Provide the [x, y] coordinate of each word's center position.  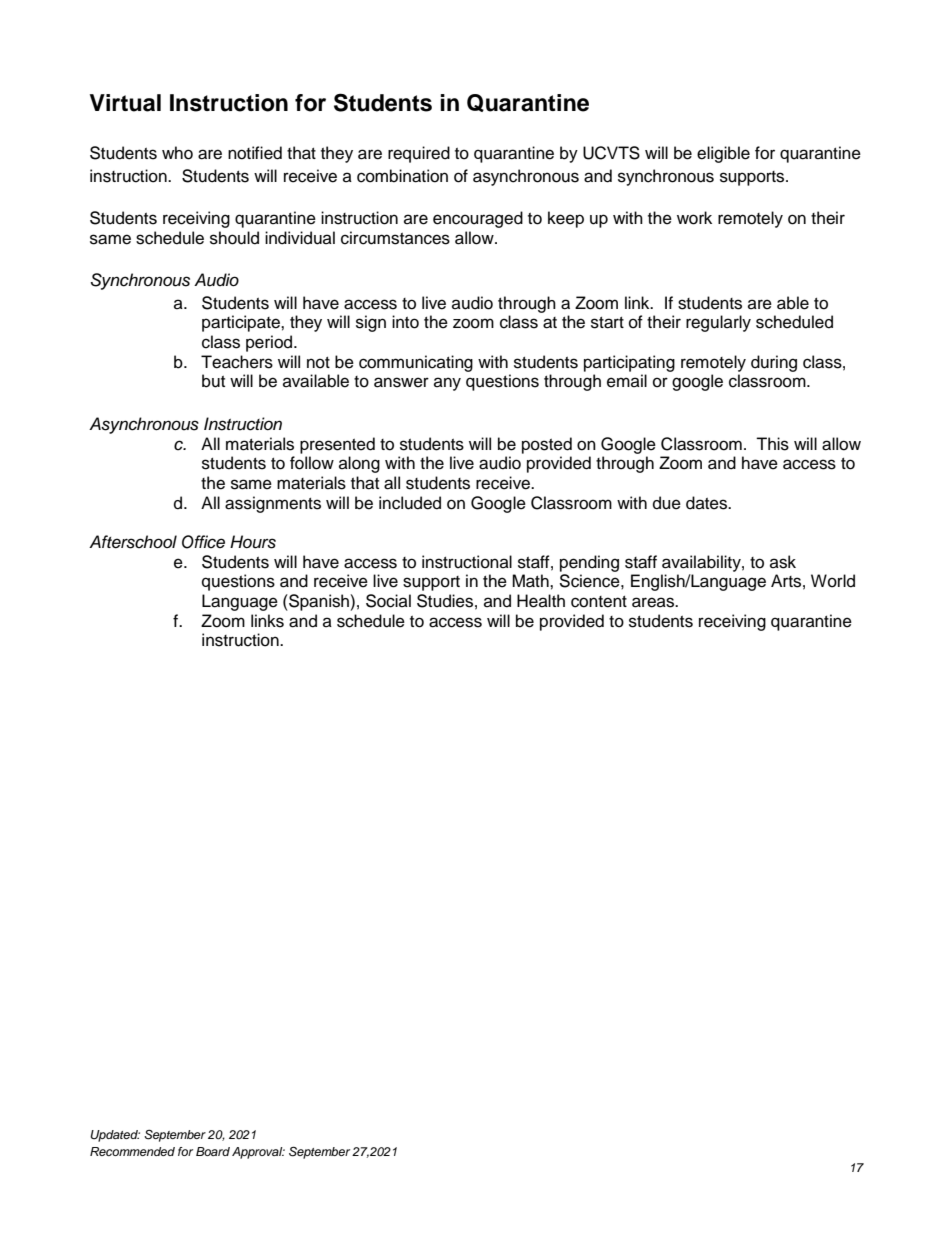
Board [213, 1151]
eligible [723, 154]
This [772, 444]
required [419, 154]
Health [541, 601]
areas [654, 602]
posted [547, 445]
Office [203, 542]
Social [388, 601]
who [177, 153]
